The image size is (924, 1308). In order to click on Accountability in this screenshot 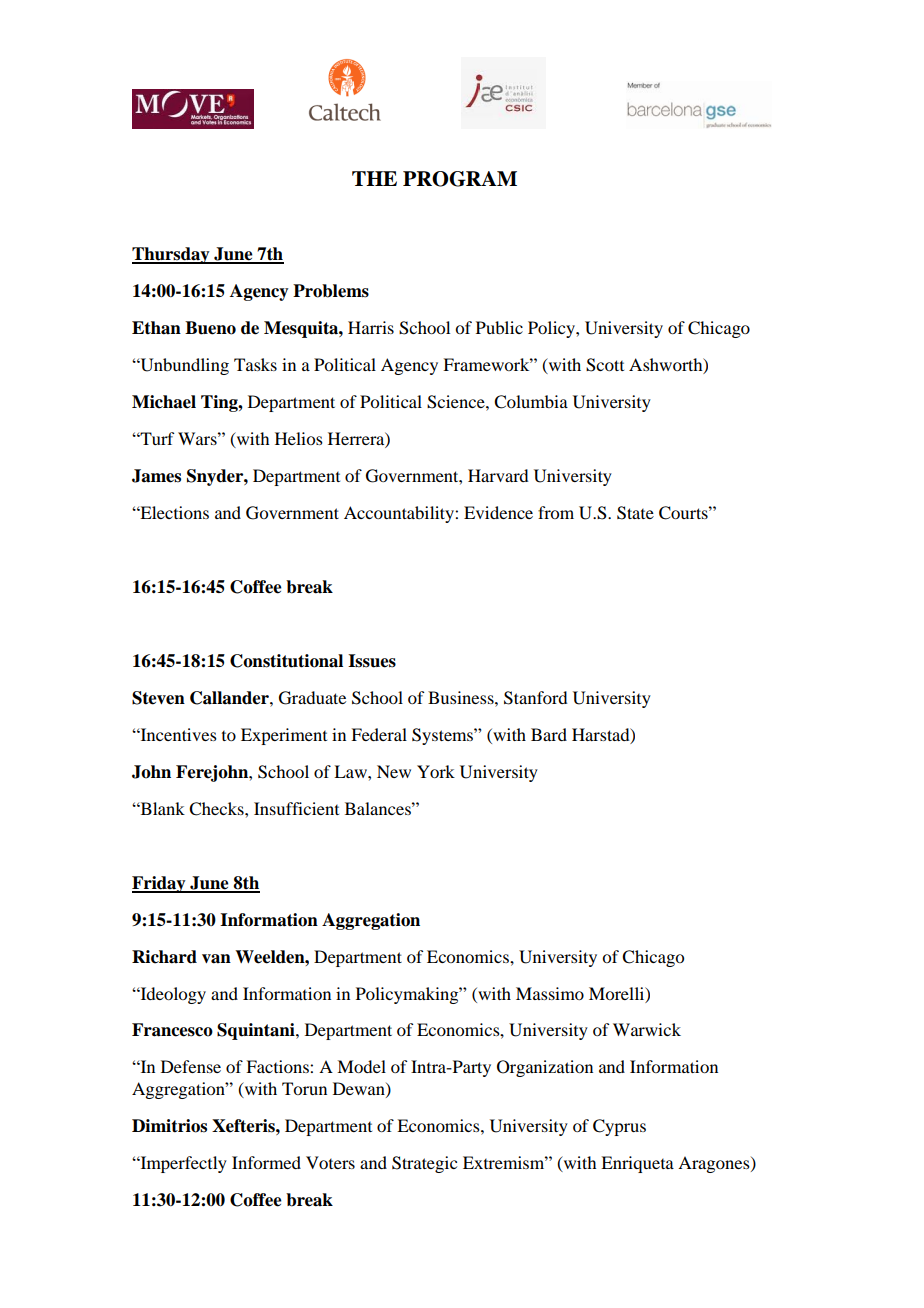, I will do `click(400, 514)`.
